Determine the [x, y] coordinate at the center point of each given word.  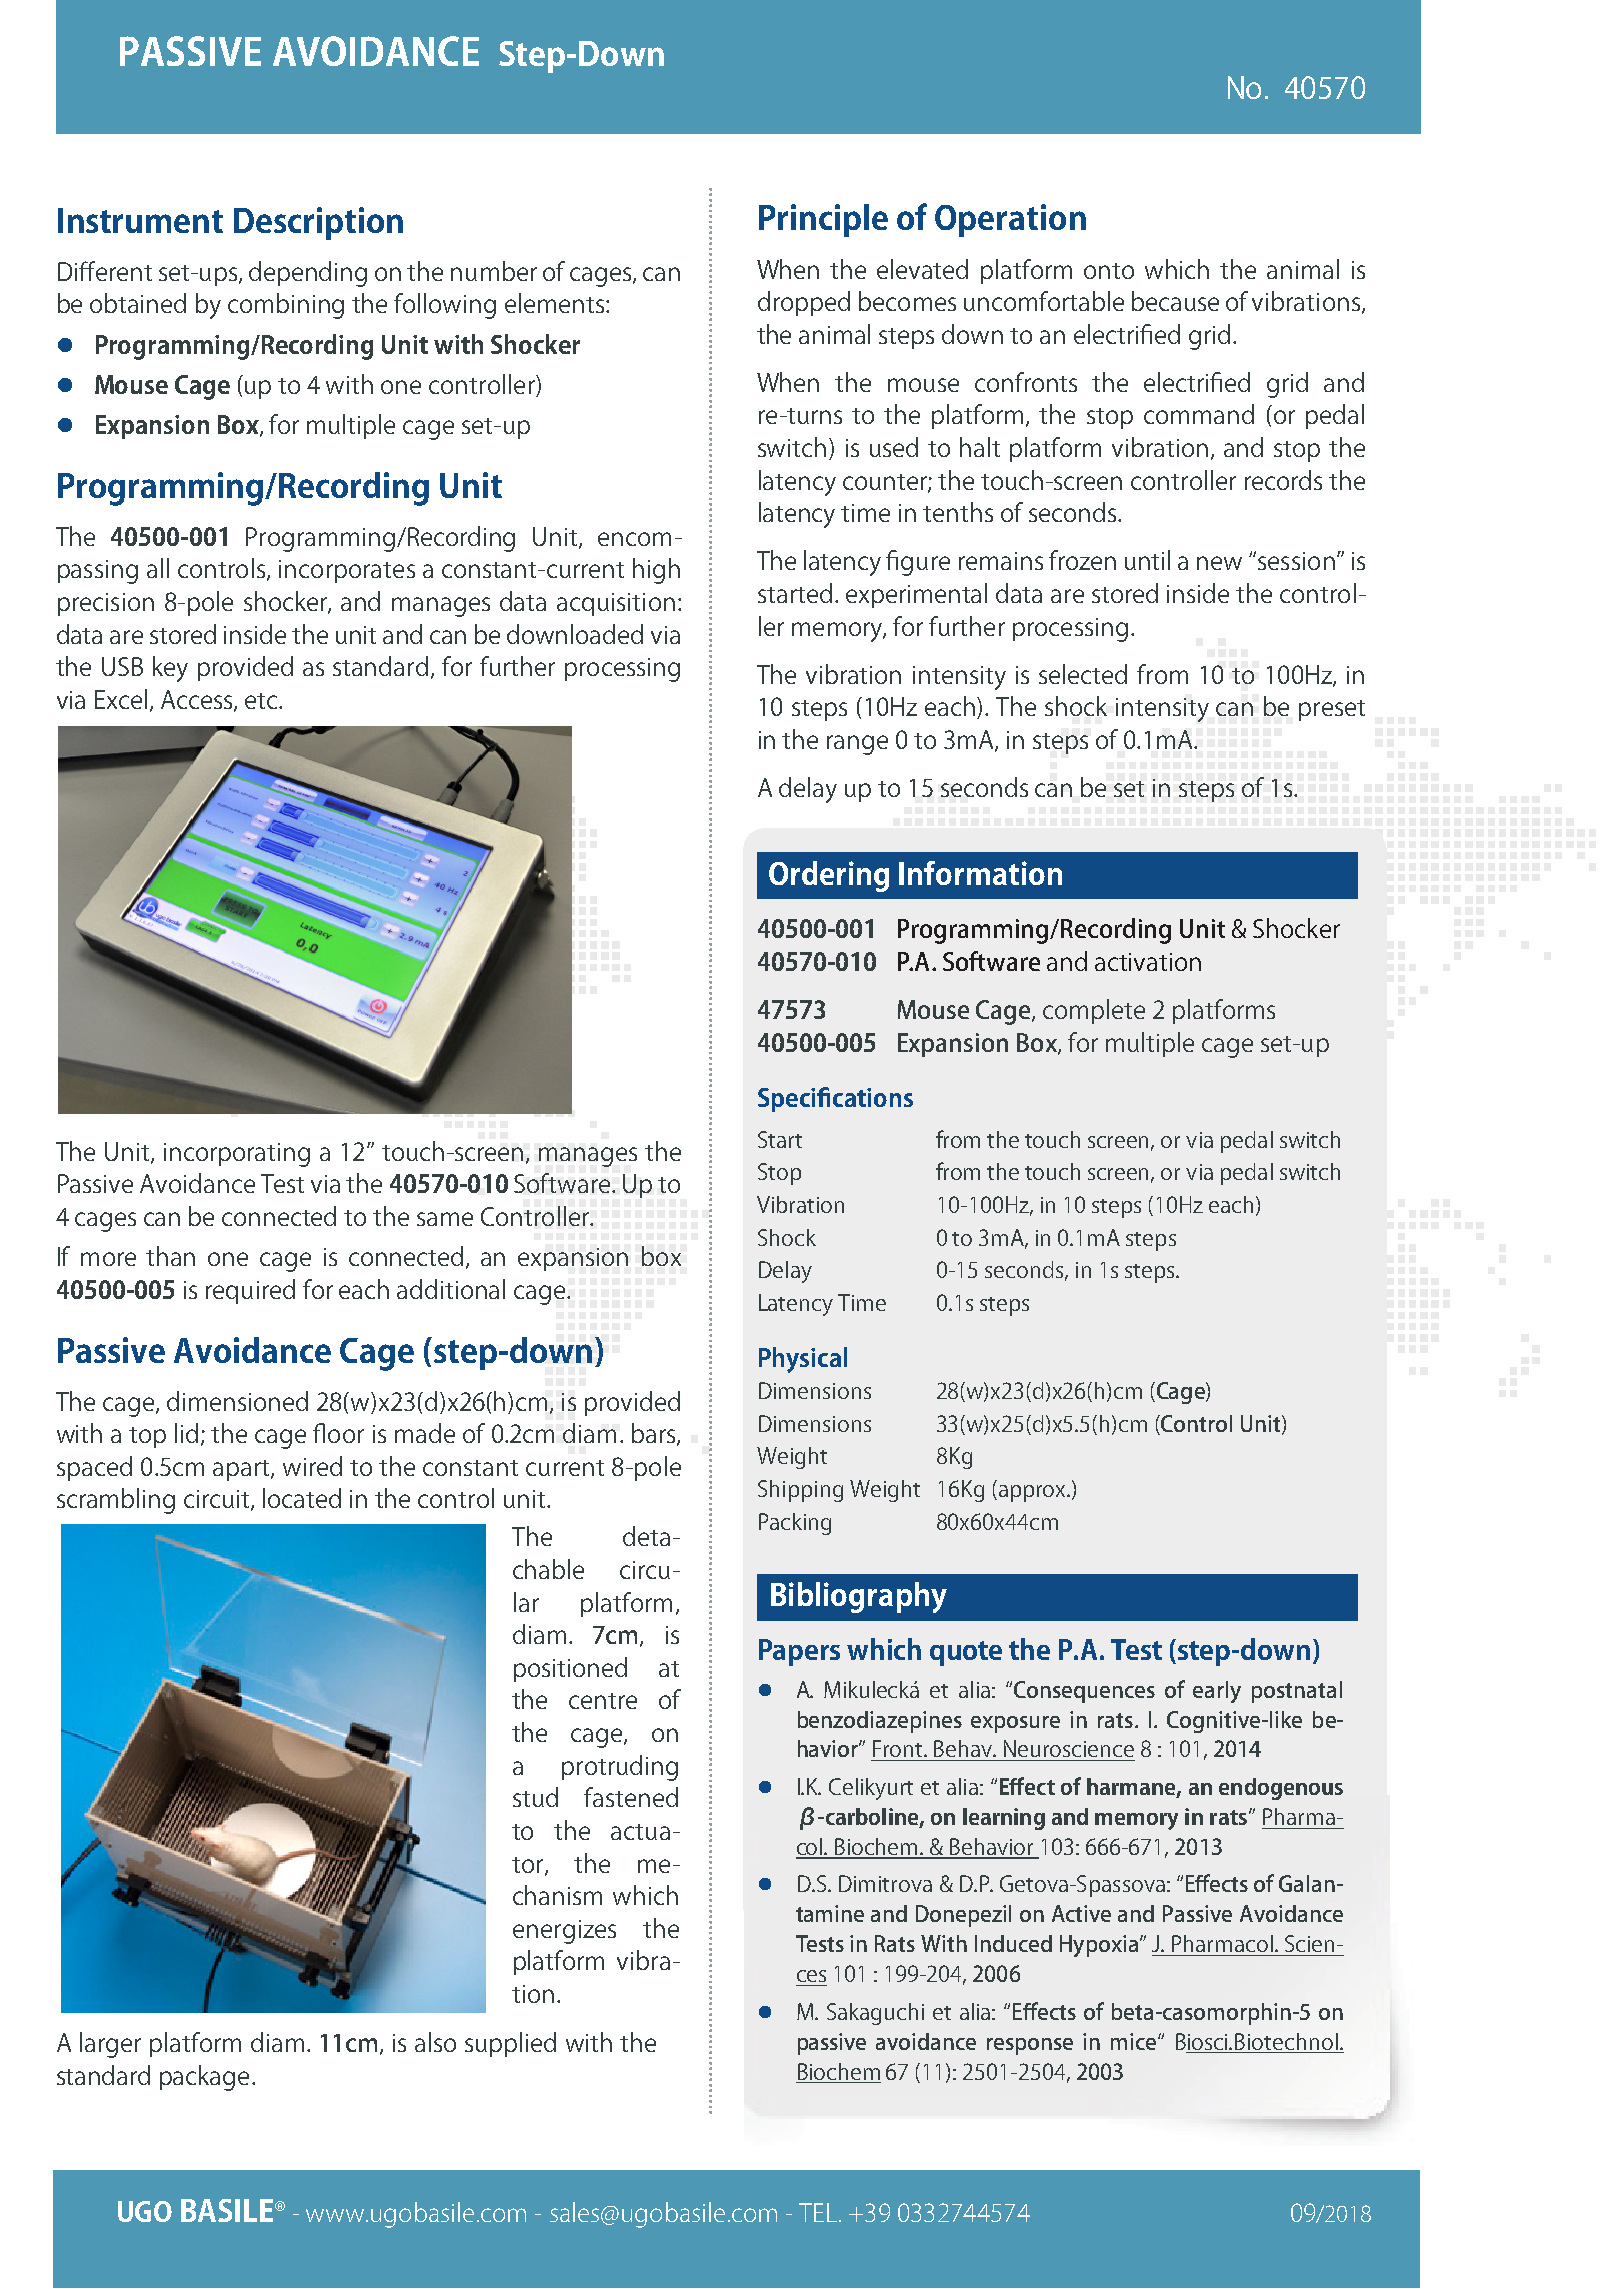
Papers [799, 1652]
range [857, 745]
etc [262, 701]
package [204, 2078]
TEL [818, 2212]
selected [1083, 674]
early [1217, 1692]
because [1175, 301]
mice [1135, 2041]
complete [1094, 1011]
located [302, 1498]
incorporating [237, 1155]
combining [286, 306]
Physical [803, 1360]
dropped [804, 303]
